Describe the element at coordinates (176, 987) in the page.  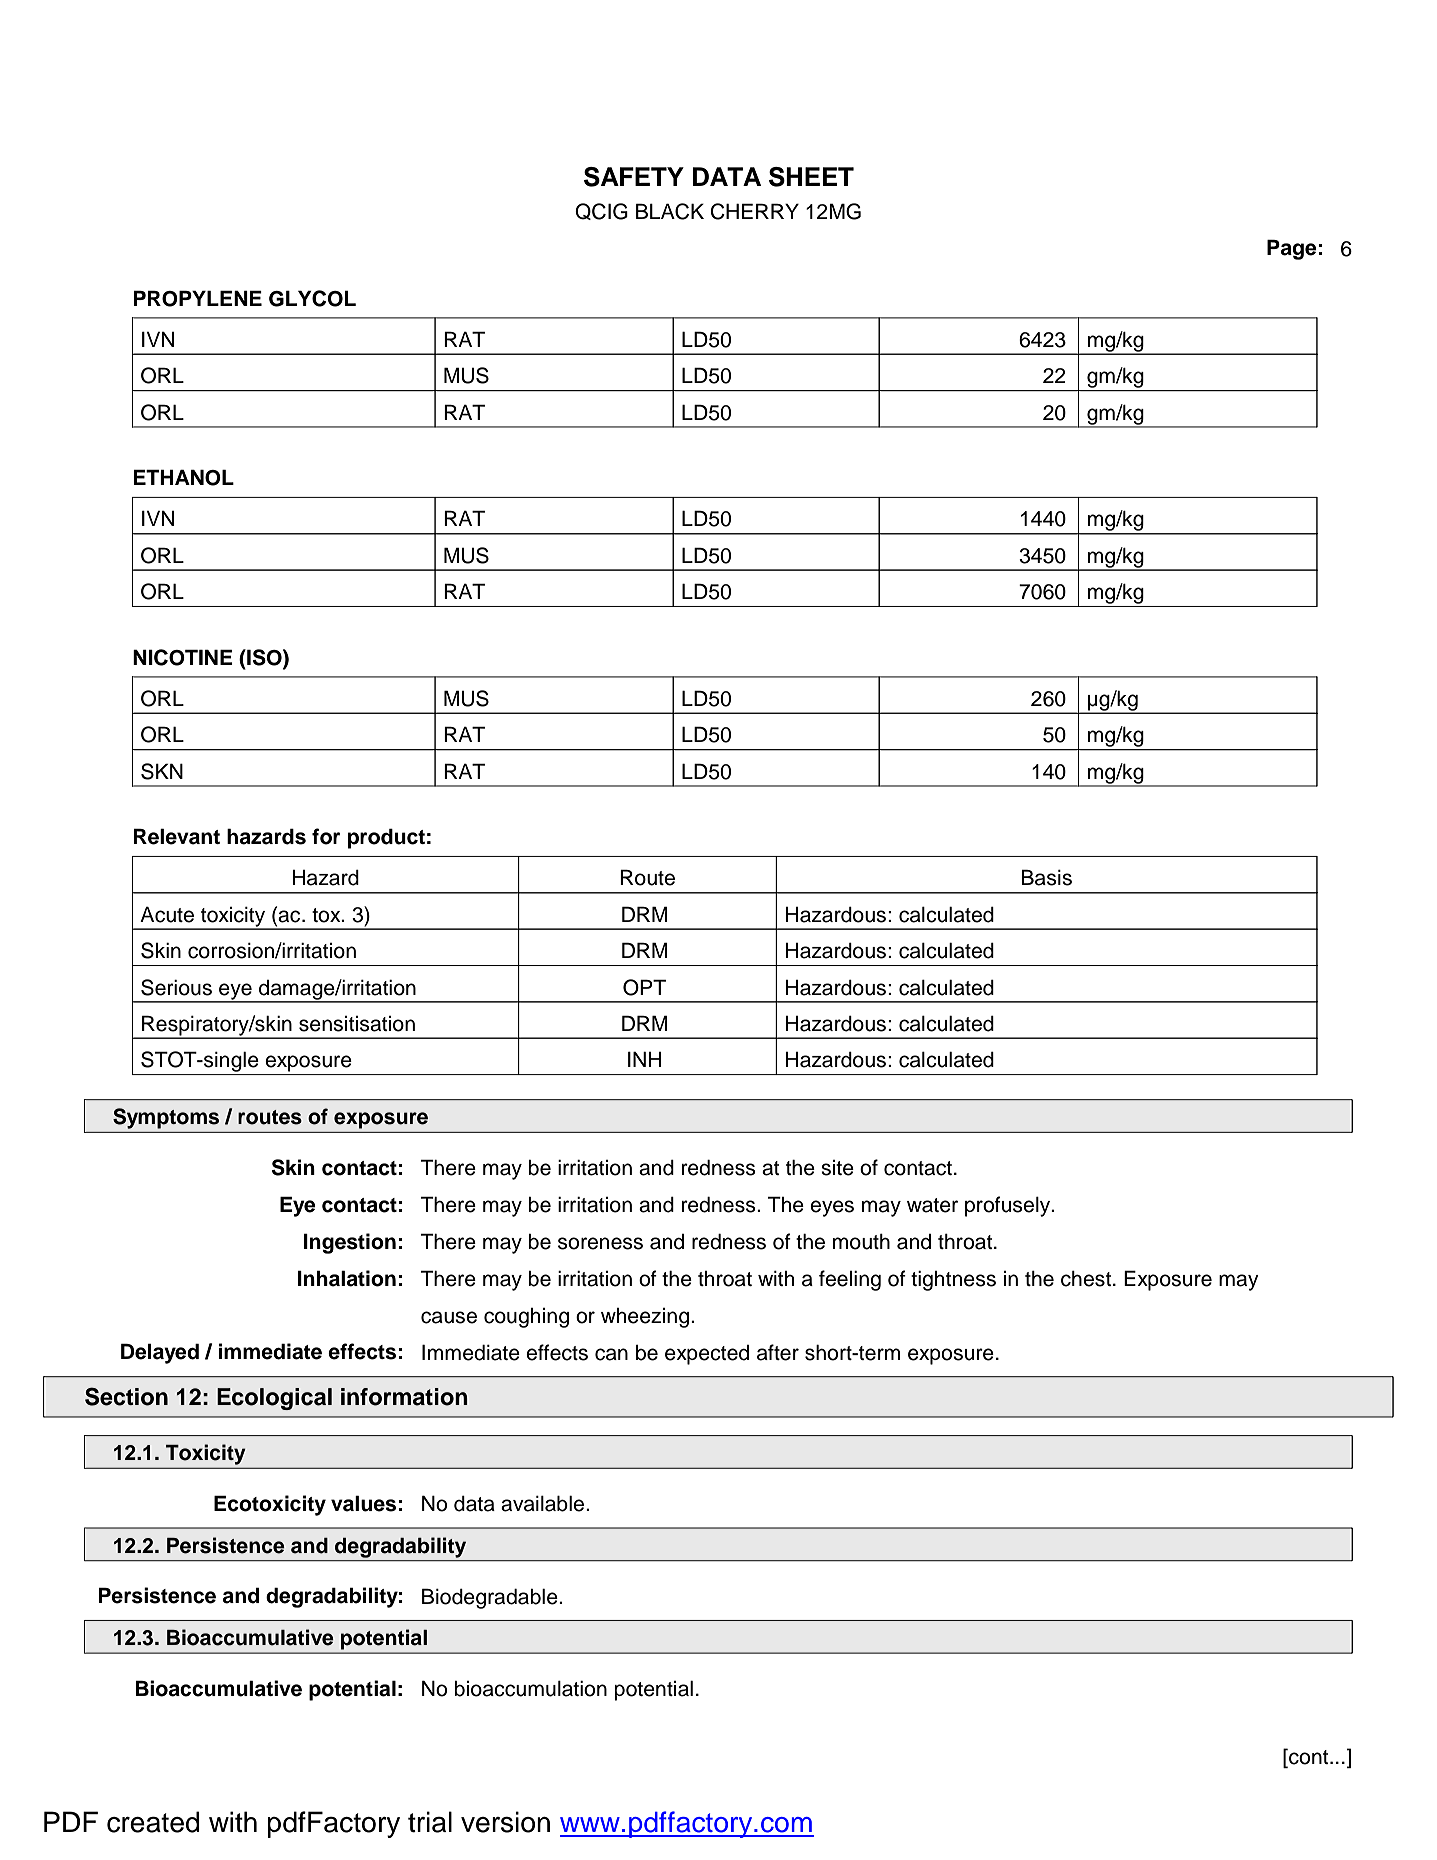
I see `Serious` at that location.
